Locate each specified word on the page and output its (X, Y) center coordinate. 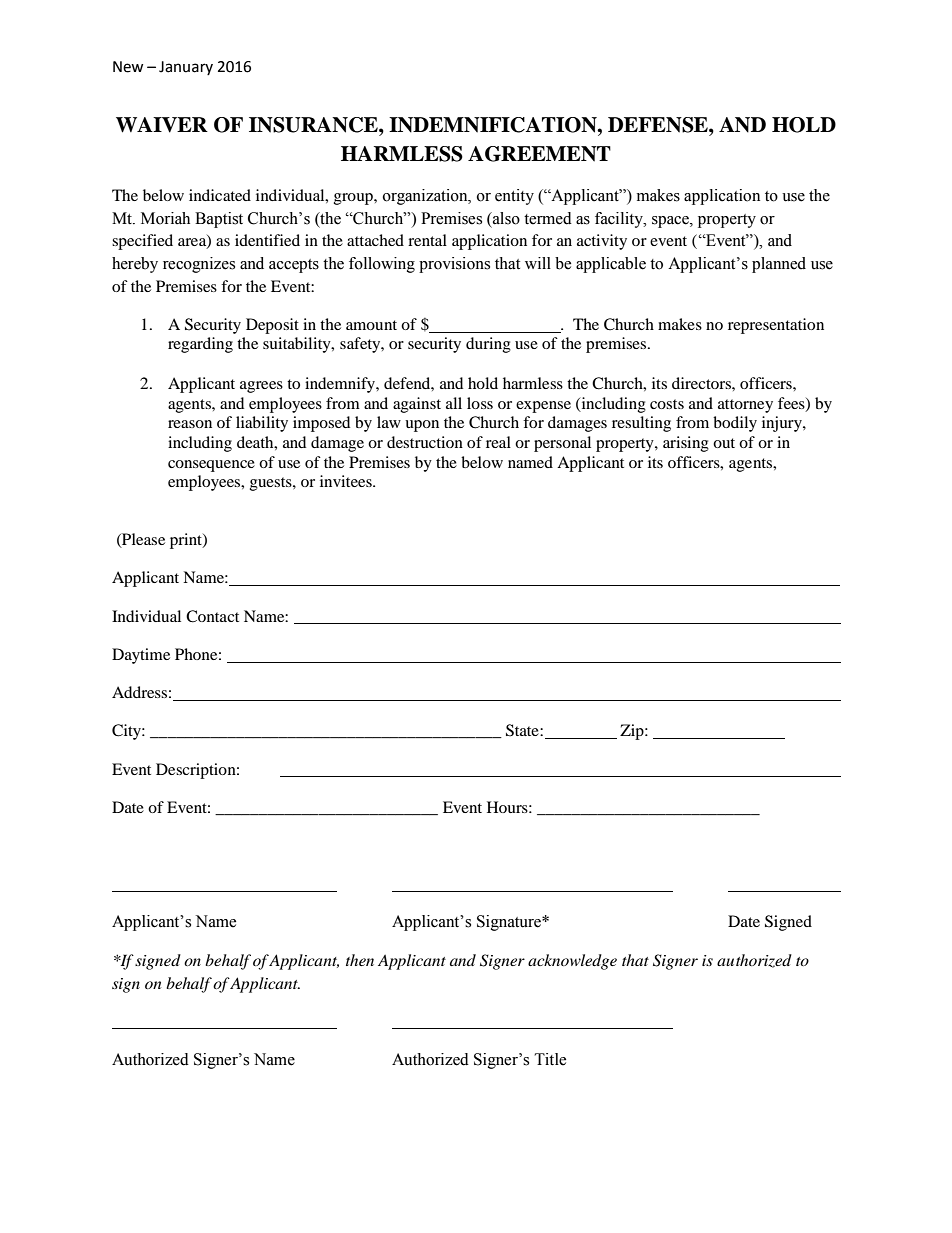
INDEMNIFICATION (494, 125)
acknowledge (572, 962)
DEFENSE (659, 125)
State (523, 730)
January (186, 68)
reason (190, 424)
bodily (735, 424)
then (360, 960)
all (454, 403)
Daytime (141, 656)
